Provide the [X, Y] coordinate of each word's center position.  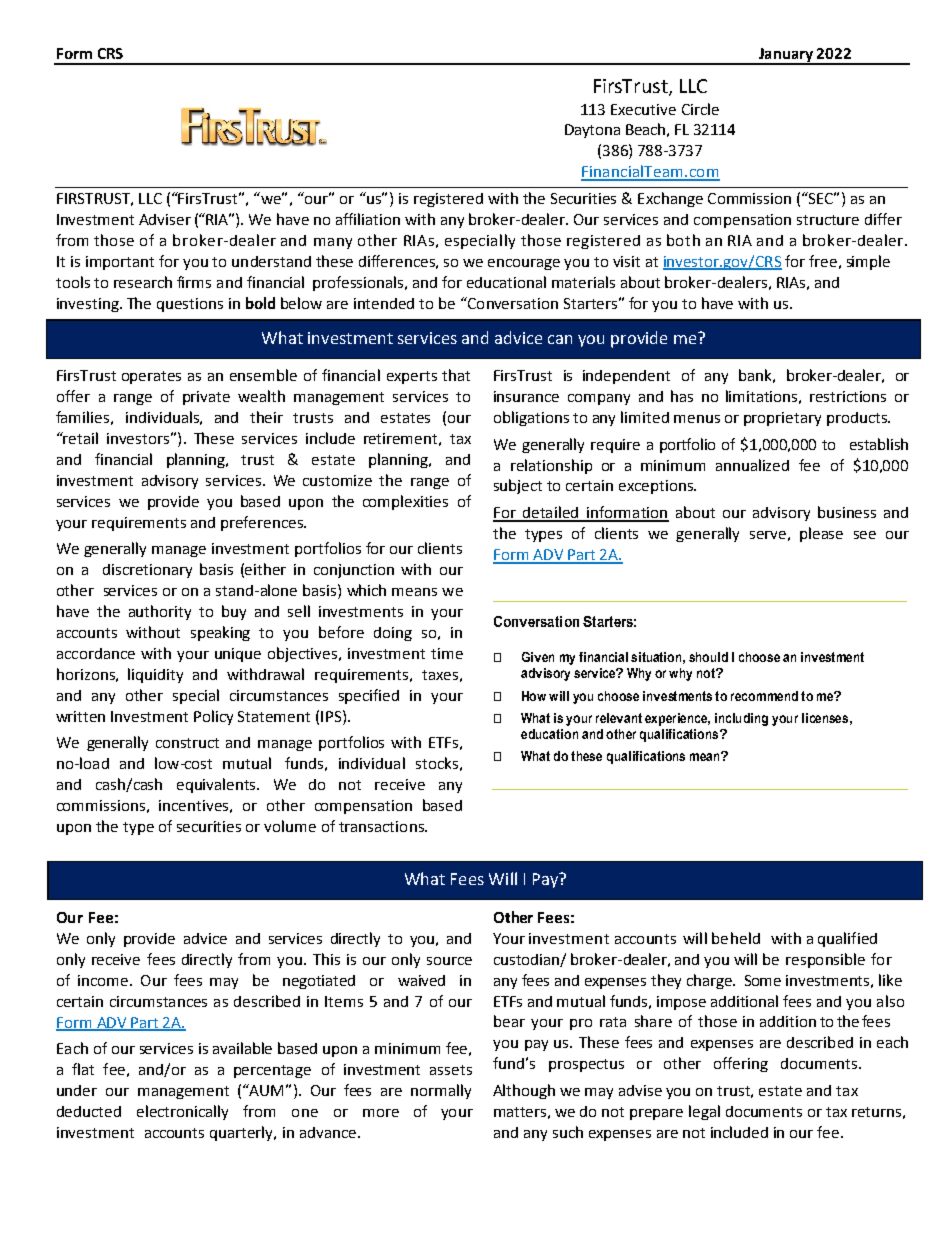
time [447, 653]
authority [160, 612]
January [786, 56]
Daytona [592, 131]
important [120, 263]
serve [768, 535]
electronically [182, 1112]
